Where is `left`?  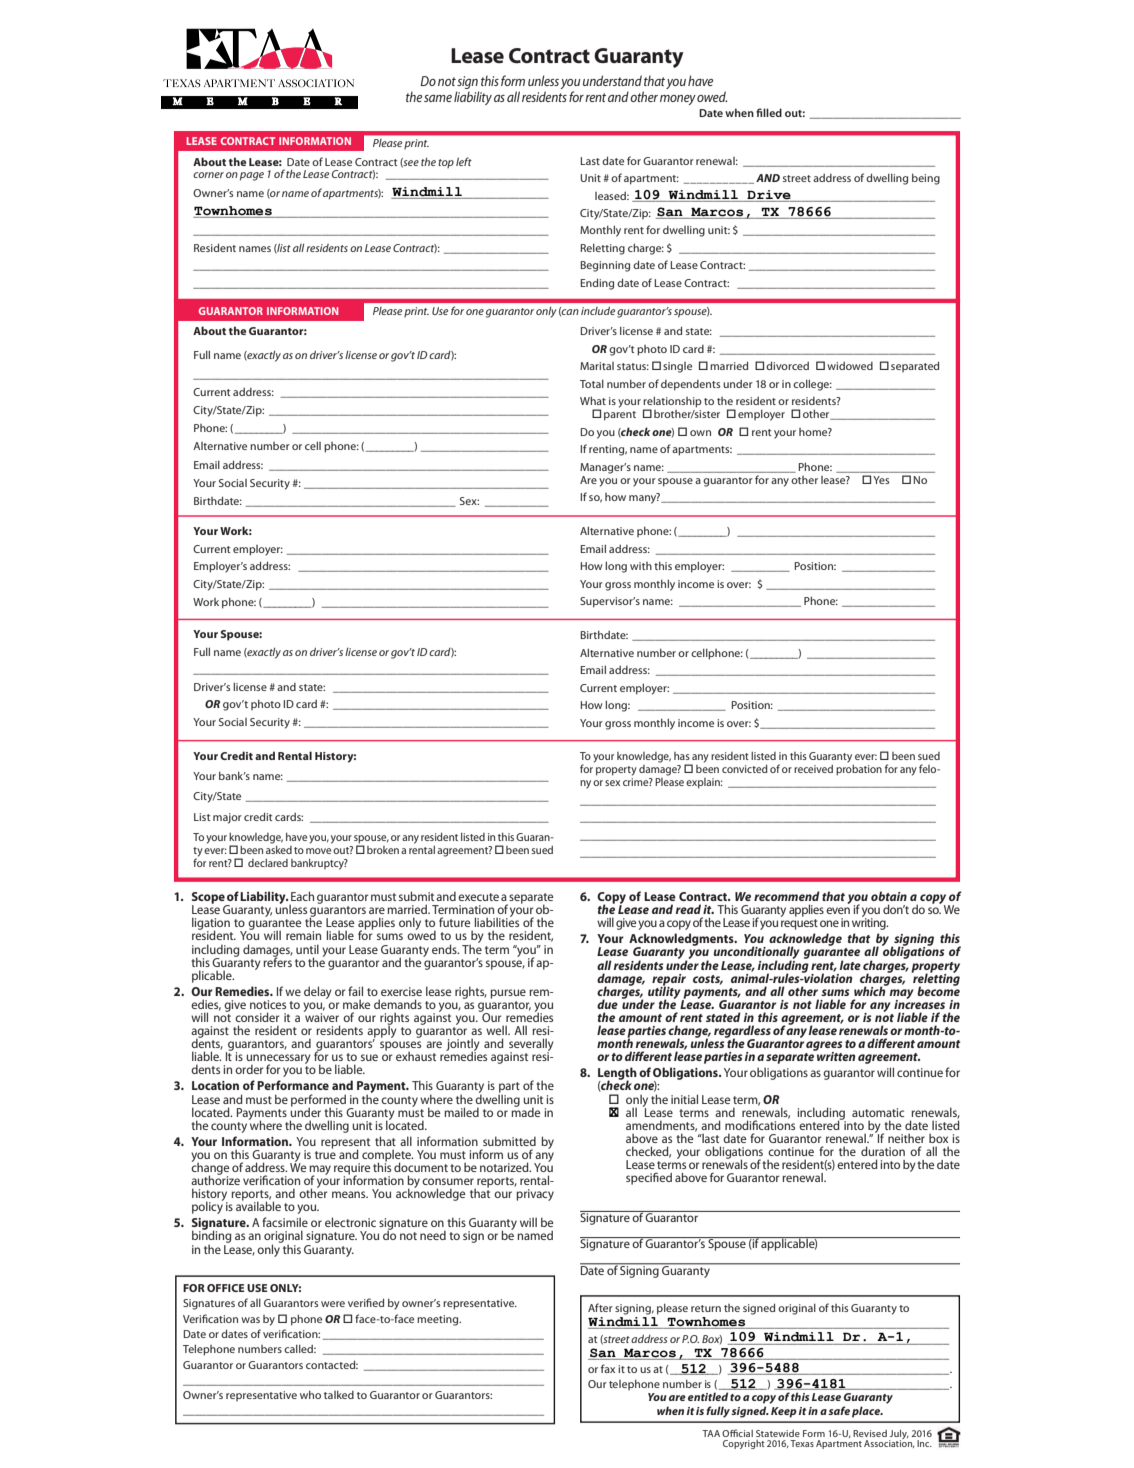
left is located at coordinates (464, 161).
